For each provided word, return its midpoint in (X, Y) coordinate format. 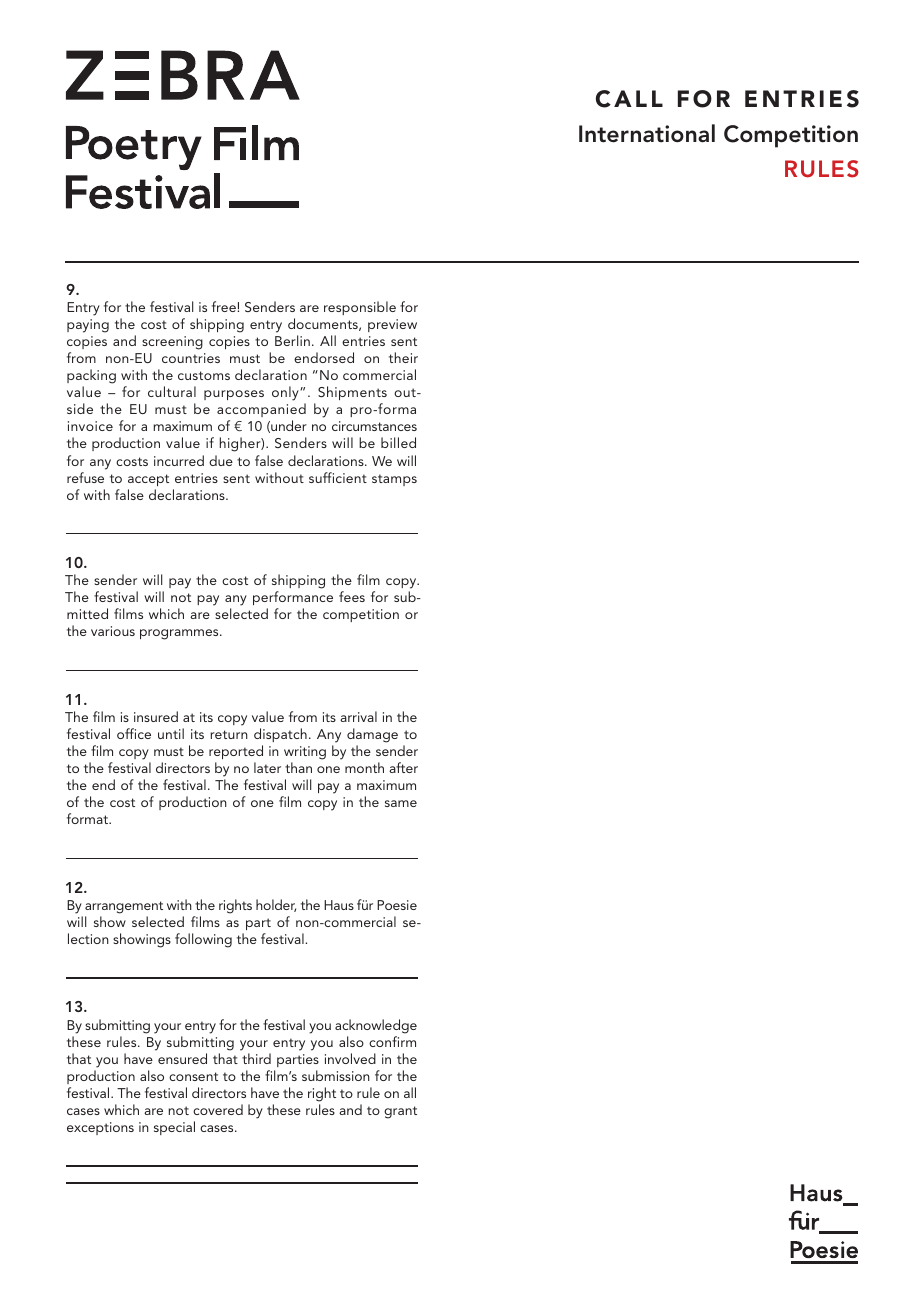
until (171, 733)
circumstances (374, 426)
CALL (629, 99)
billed (398, 442)
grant (400, 1112)
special (174, 1128)
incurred (179, 460)
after (403, 767)
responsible (360, 308)
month (364, 767)
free (225, 306)
